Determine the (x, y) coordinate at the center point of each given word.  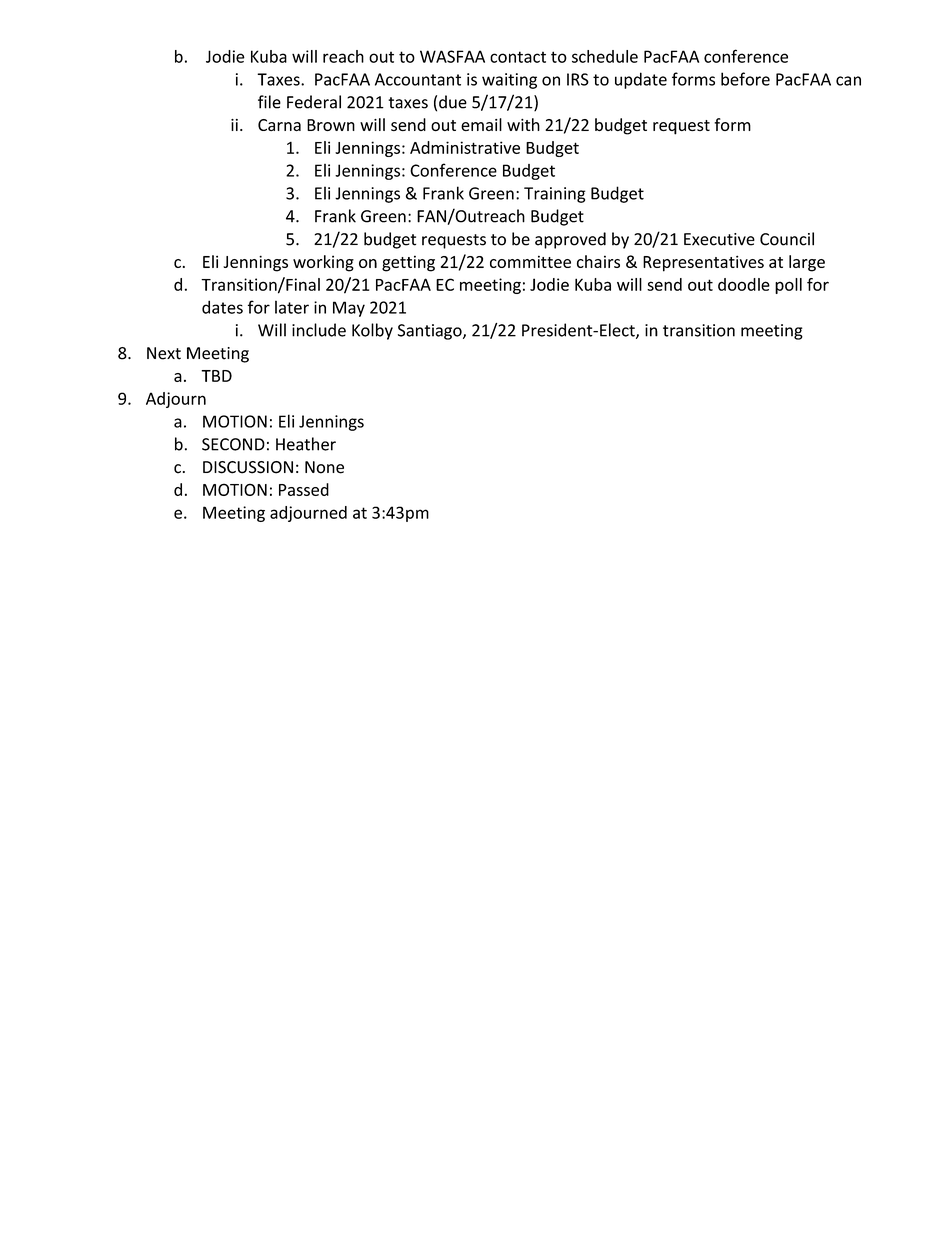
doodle (744, 284)
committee (530, 261)
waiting (509, 81)
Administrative (465, 147)
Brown (331, 125)
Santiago (431, 332)
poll (788, 286)
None (324, 467)
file (269, 102)
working (323, 263)
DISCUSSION (248, 467)
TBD (216, 376)
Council (787, 239)
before (745, 79)
